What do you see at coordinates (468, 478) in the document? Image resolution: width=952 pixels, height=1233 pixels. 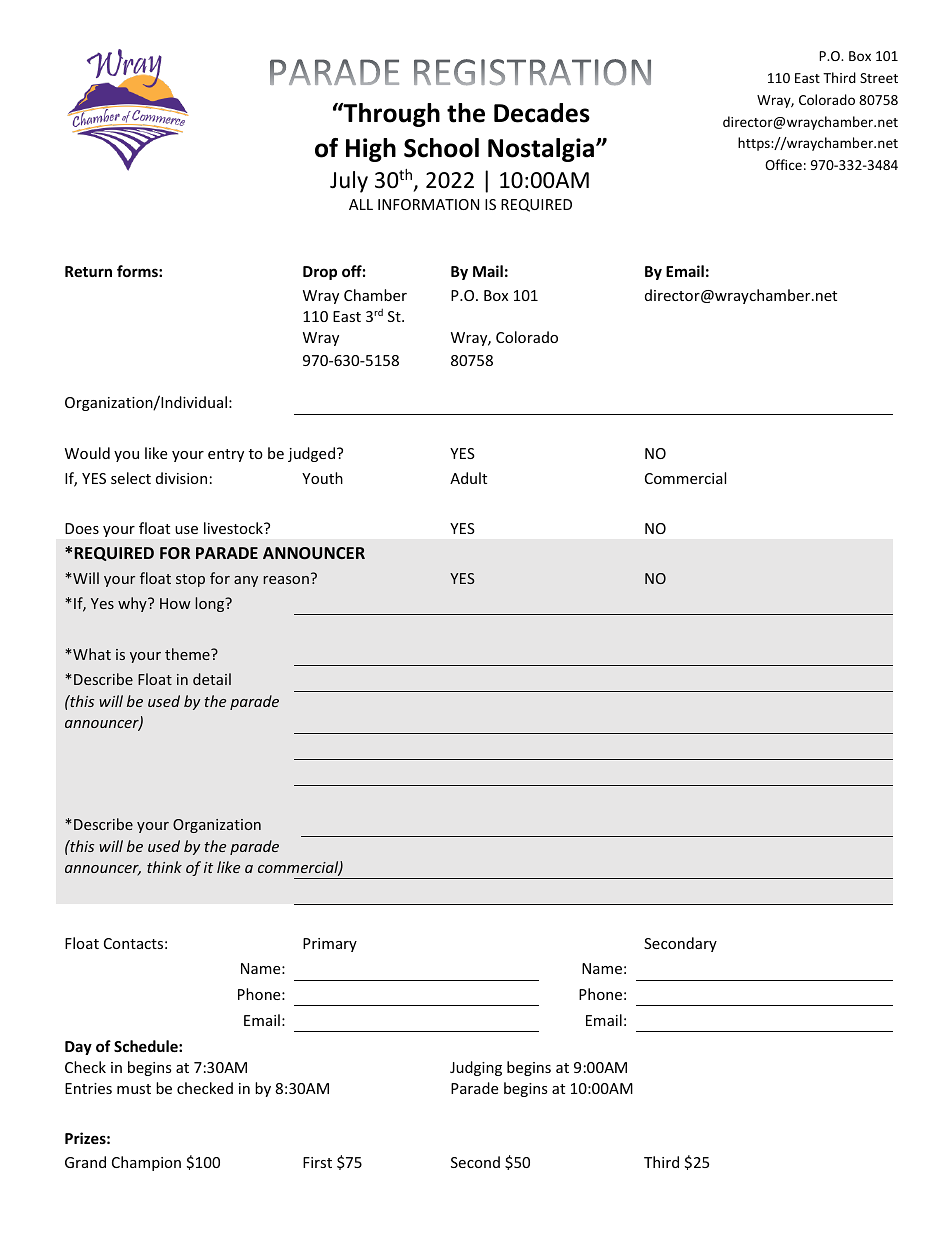 I see `Adult` at bounding box center [468, 478].
